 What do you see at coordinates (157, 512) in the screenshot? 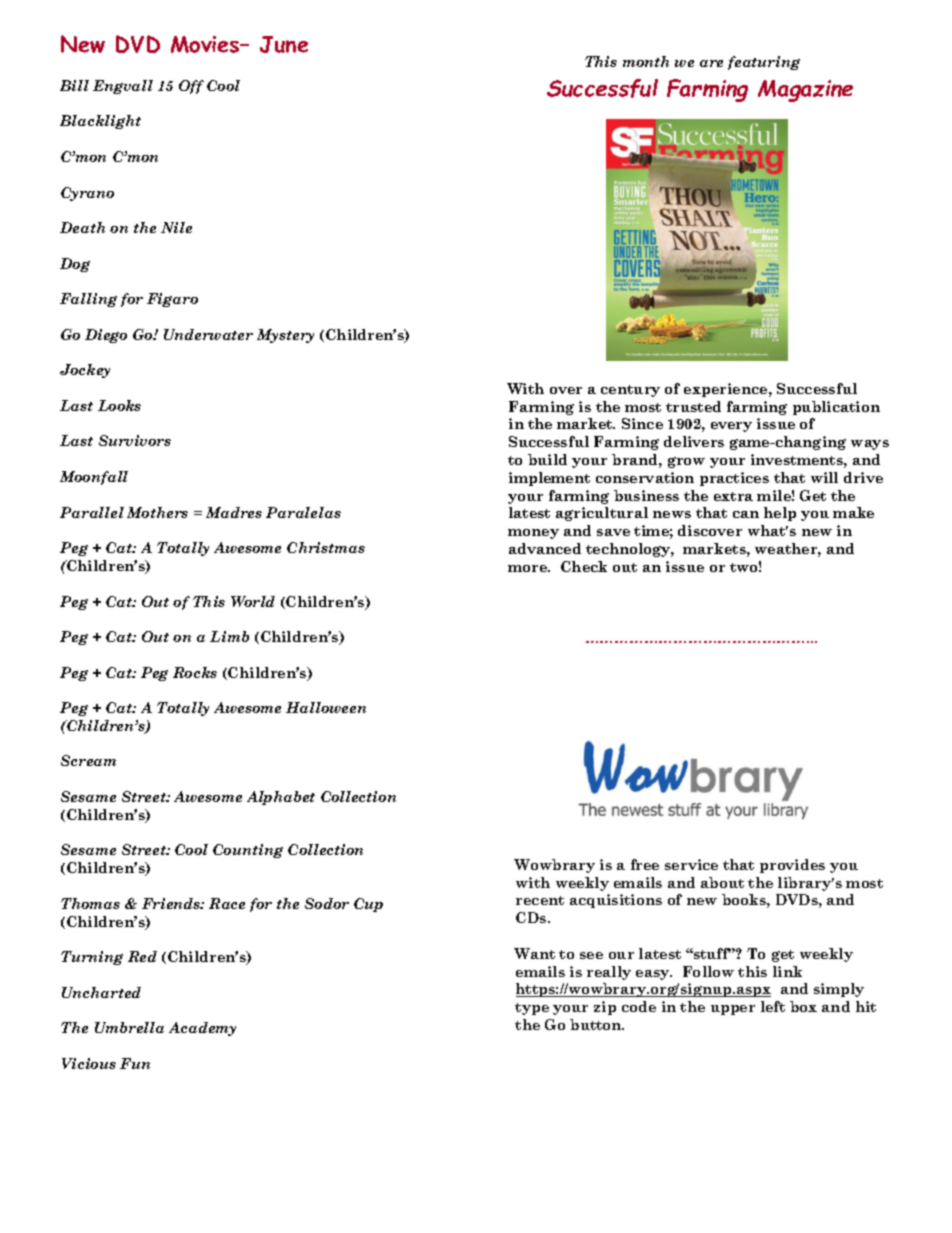
I see `Mothers` at bounding box center [157, 512].
